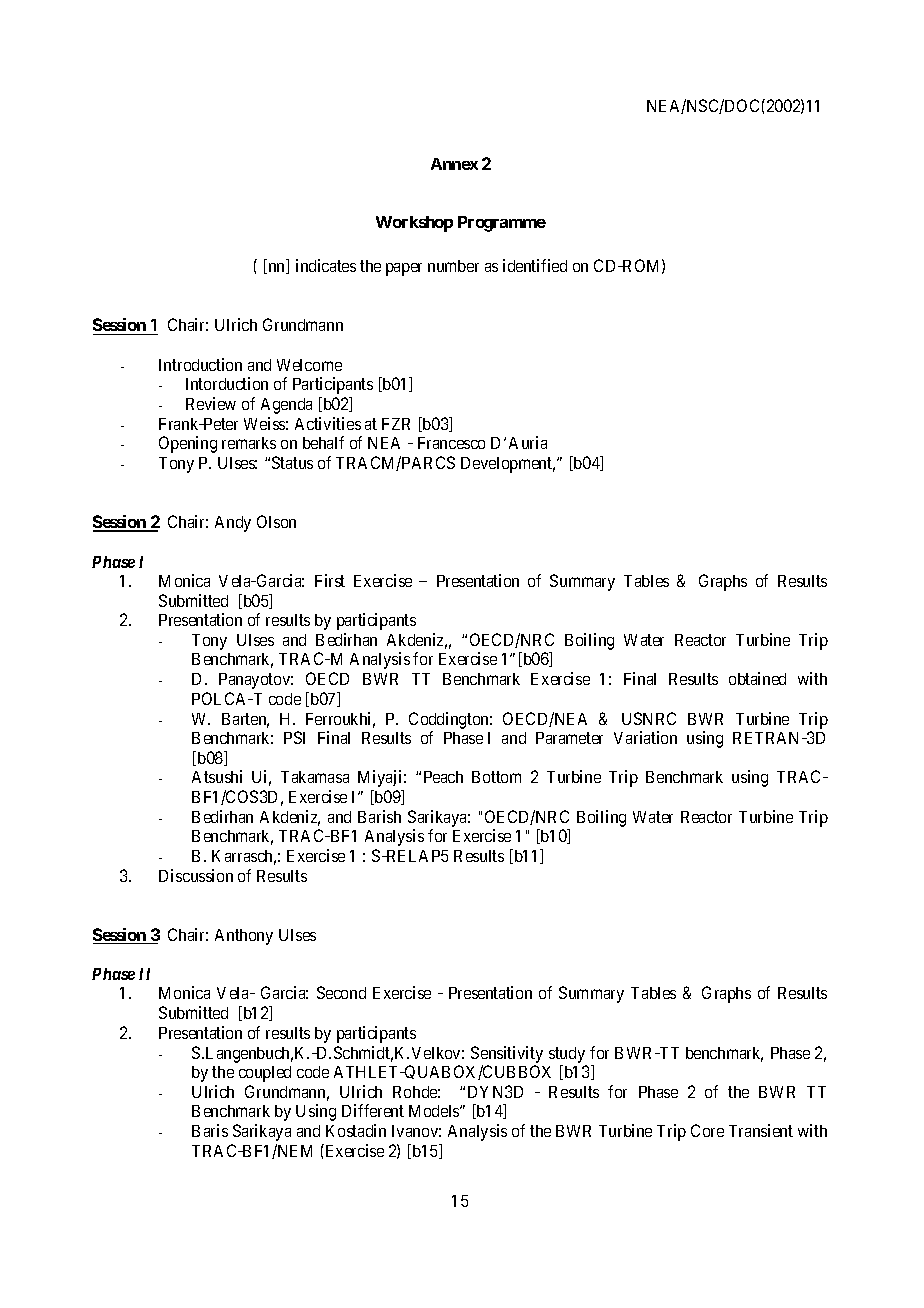 The height and width of the document is (1308, 924). I want to click on Development, so click(508, 465).
